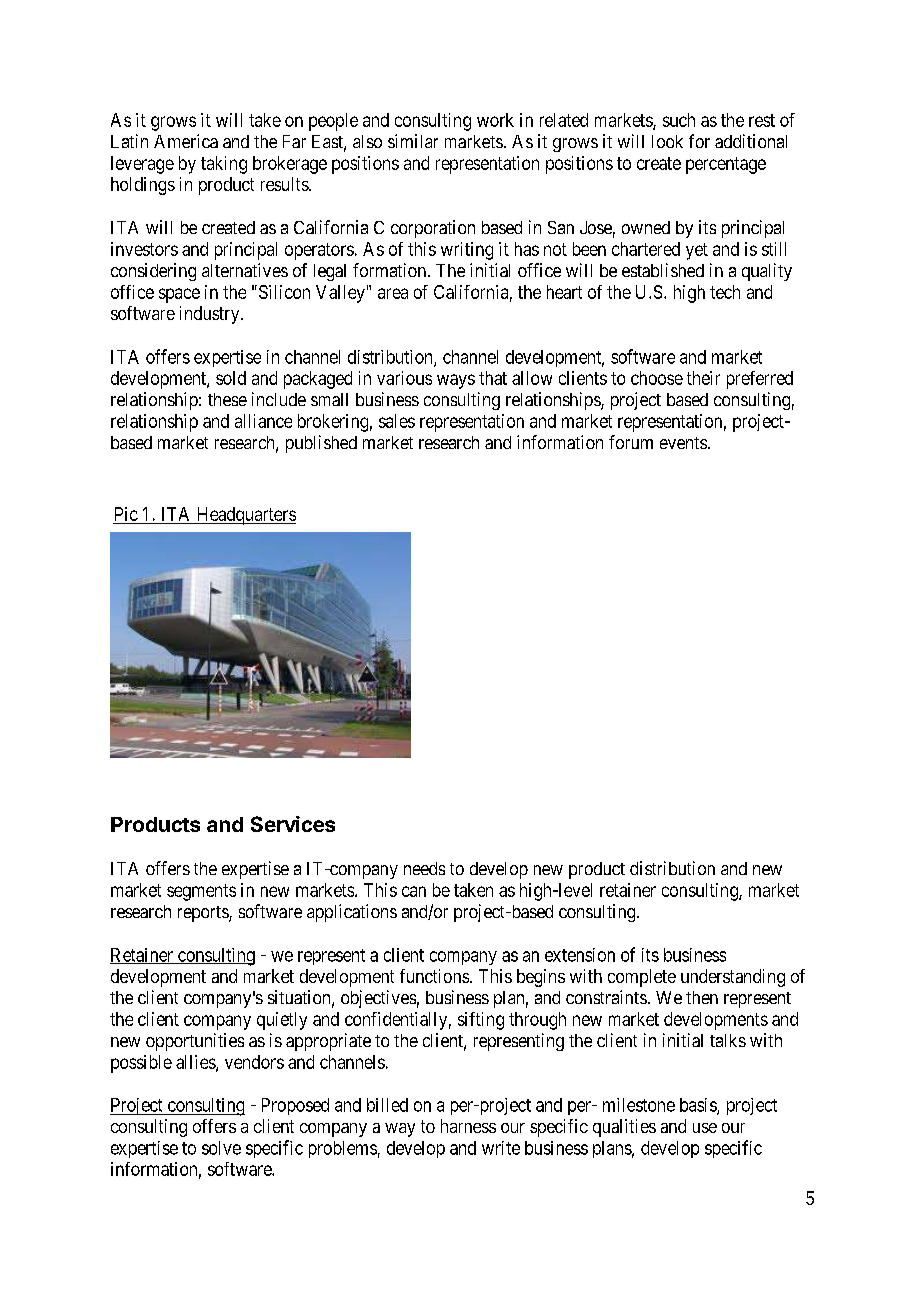  I want to click on America, so click(186, 141).
